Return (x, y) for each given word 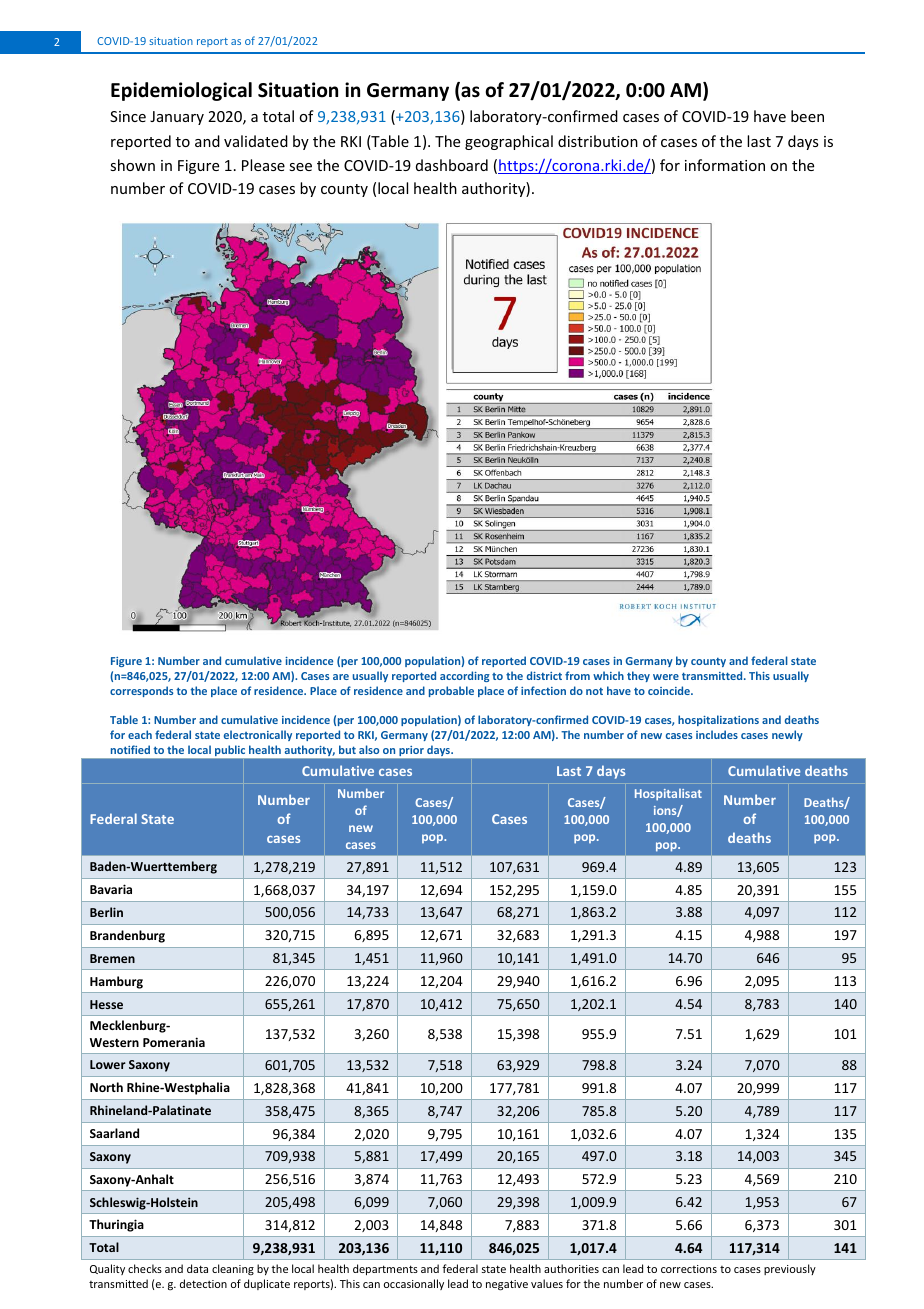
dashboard (452, 165)
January (177, 118)
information (725, 165)
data (197, 1268)
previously (790, 1269)
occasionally (414, 1284)
